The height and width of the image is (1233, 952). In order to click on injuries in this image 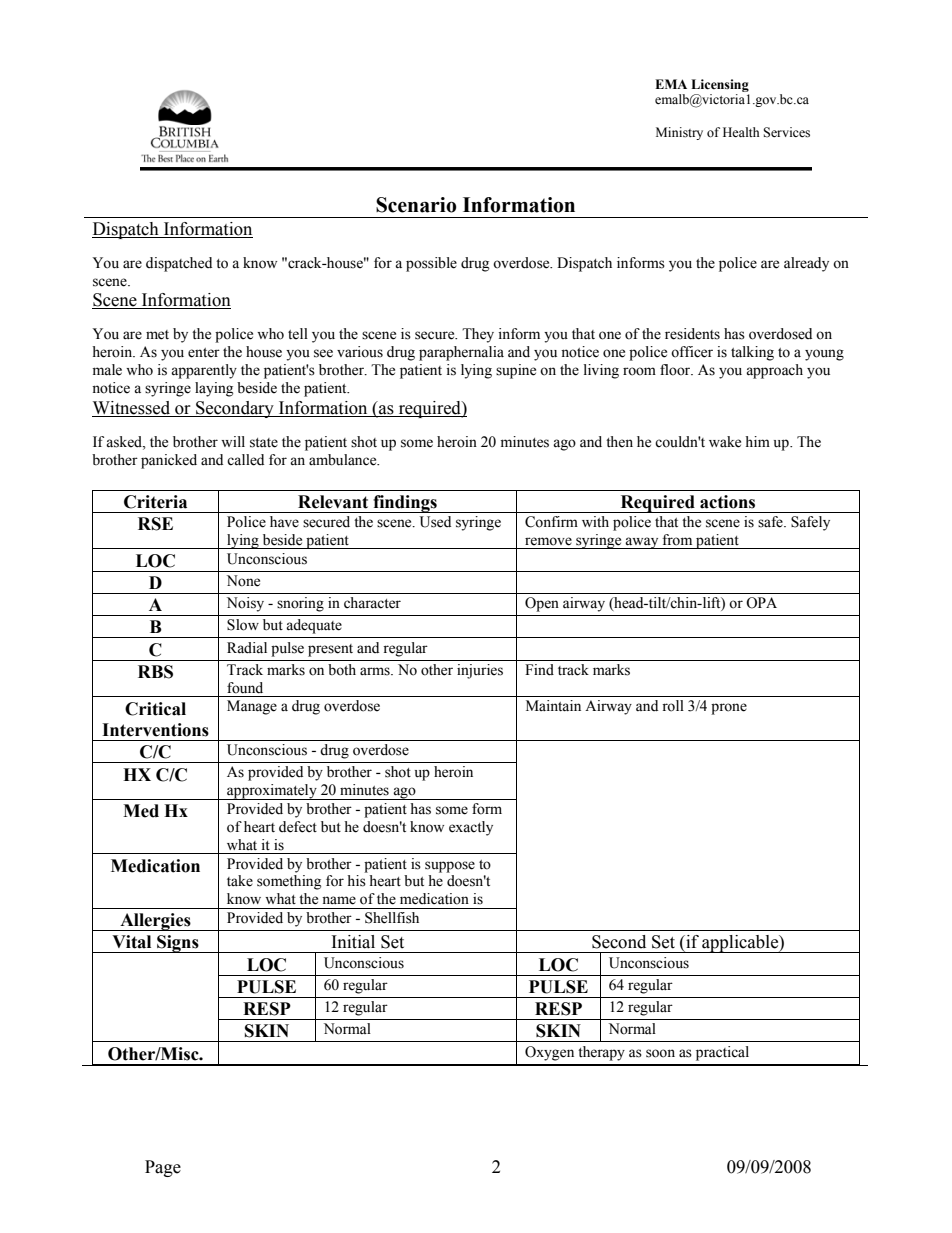, I will do `click(480, 671)`.
